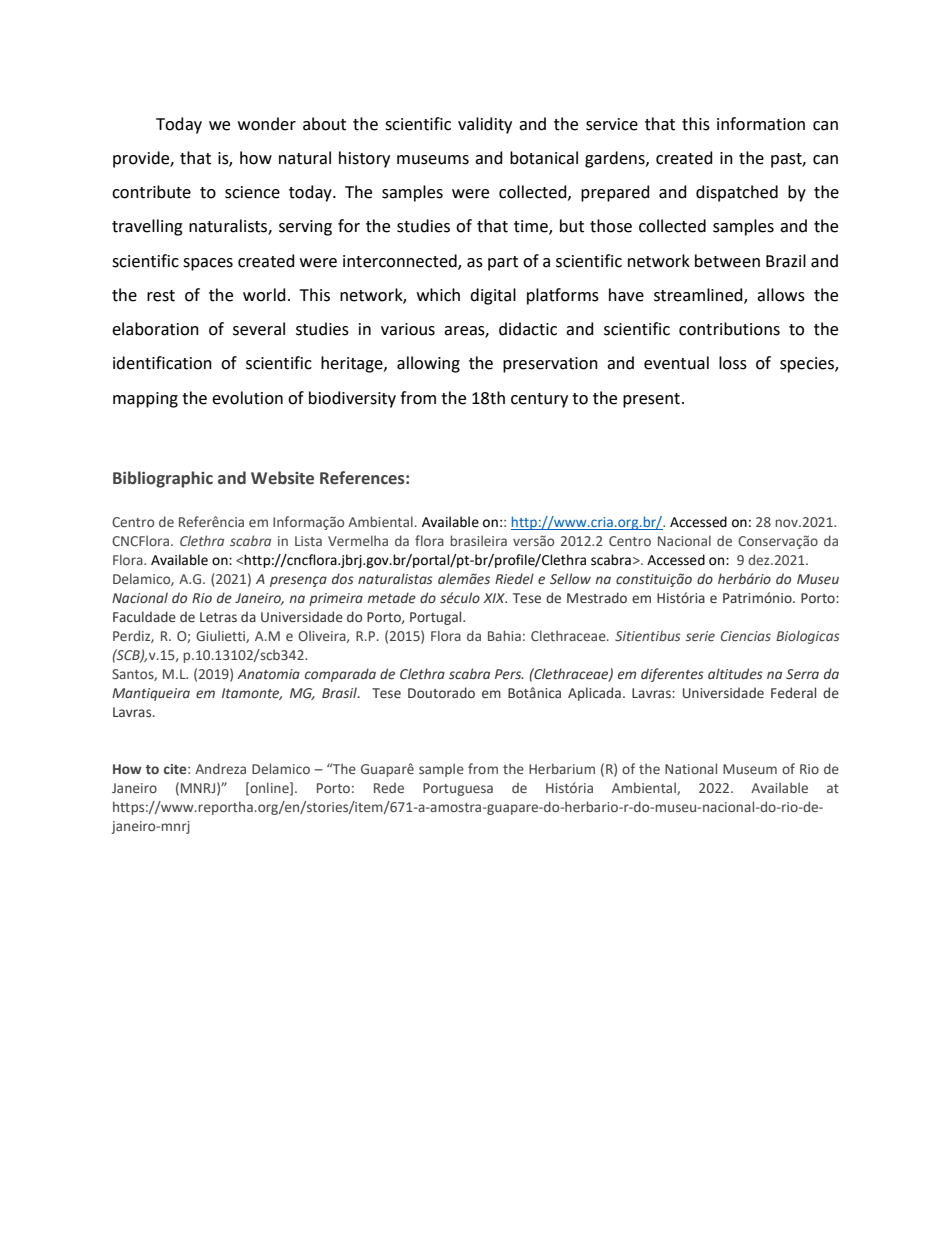 The width and height of the image is (952, 1233). I want to click on XIX, so click(495, 598).
